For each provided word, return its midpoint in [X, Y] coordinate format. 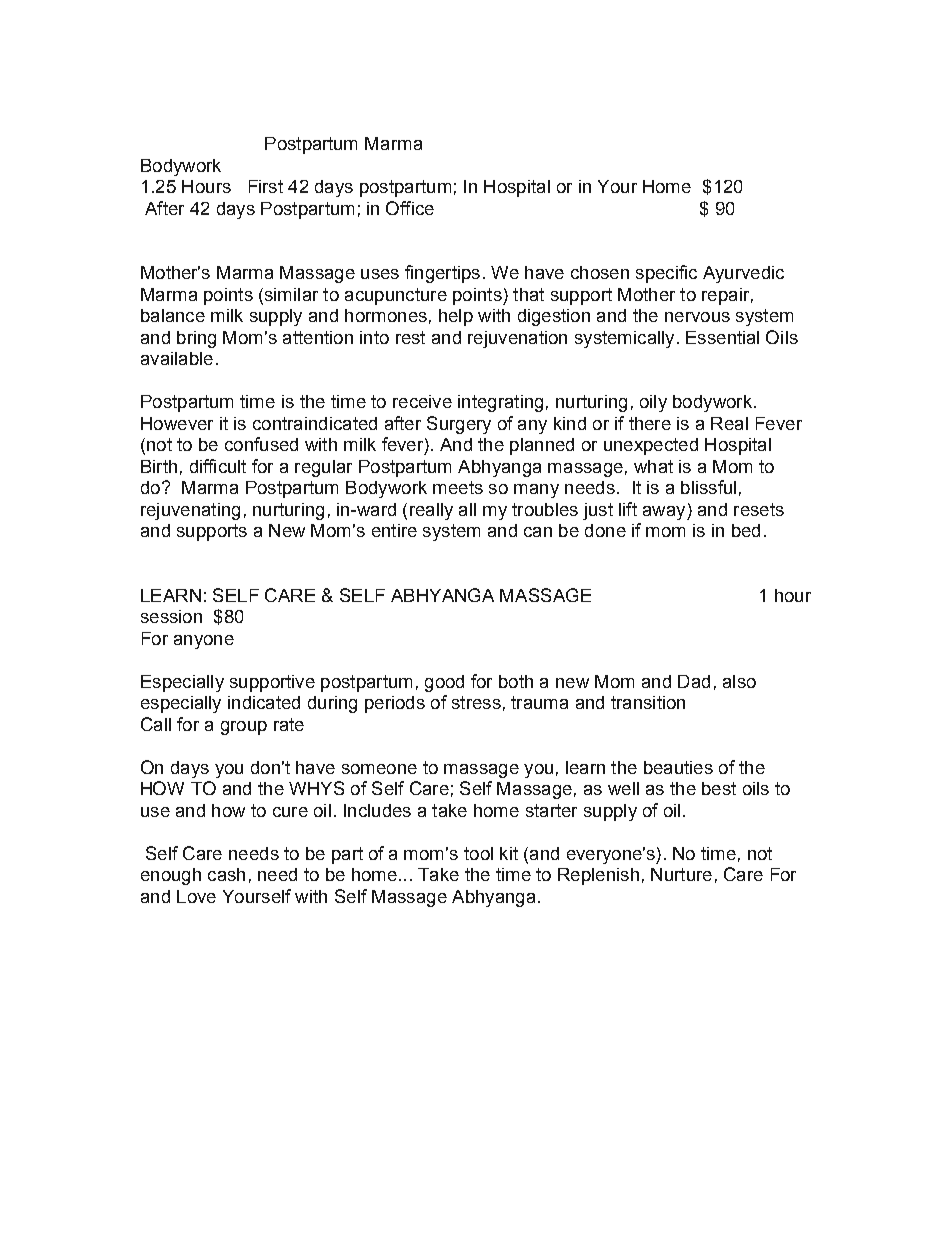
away [665, 513]
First [266, 186]
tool [478, 853]
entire [394, 530]
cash [226, 874]
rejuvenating [190, 511]
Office [410, 208]
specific [666, 274]
